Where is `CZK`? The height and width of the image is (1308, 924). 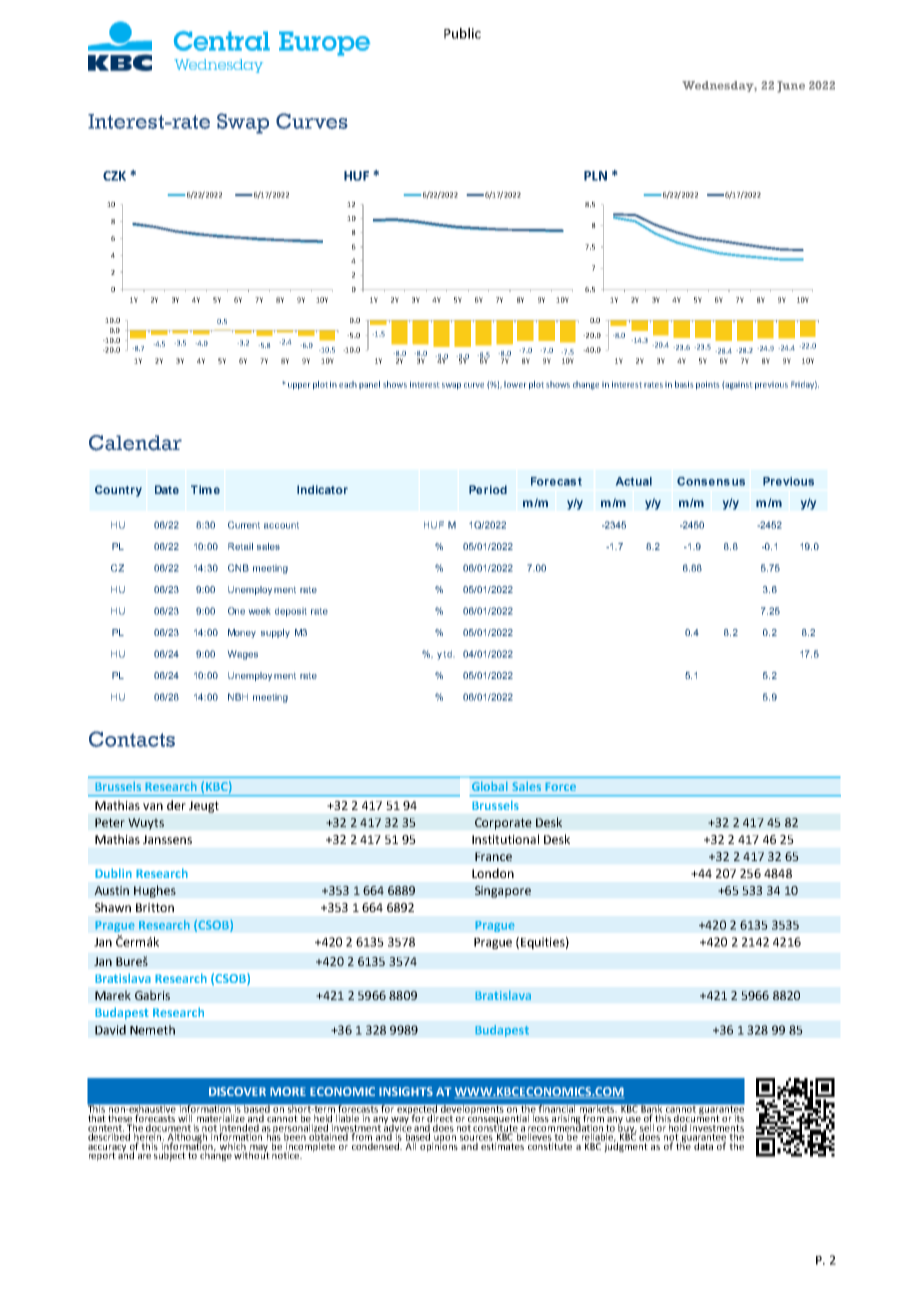
CZK is located at coordinates (114, 176).
